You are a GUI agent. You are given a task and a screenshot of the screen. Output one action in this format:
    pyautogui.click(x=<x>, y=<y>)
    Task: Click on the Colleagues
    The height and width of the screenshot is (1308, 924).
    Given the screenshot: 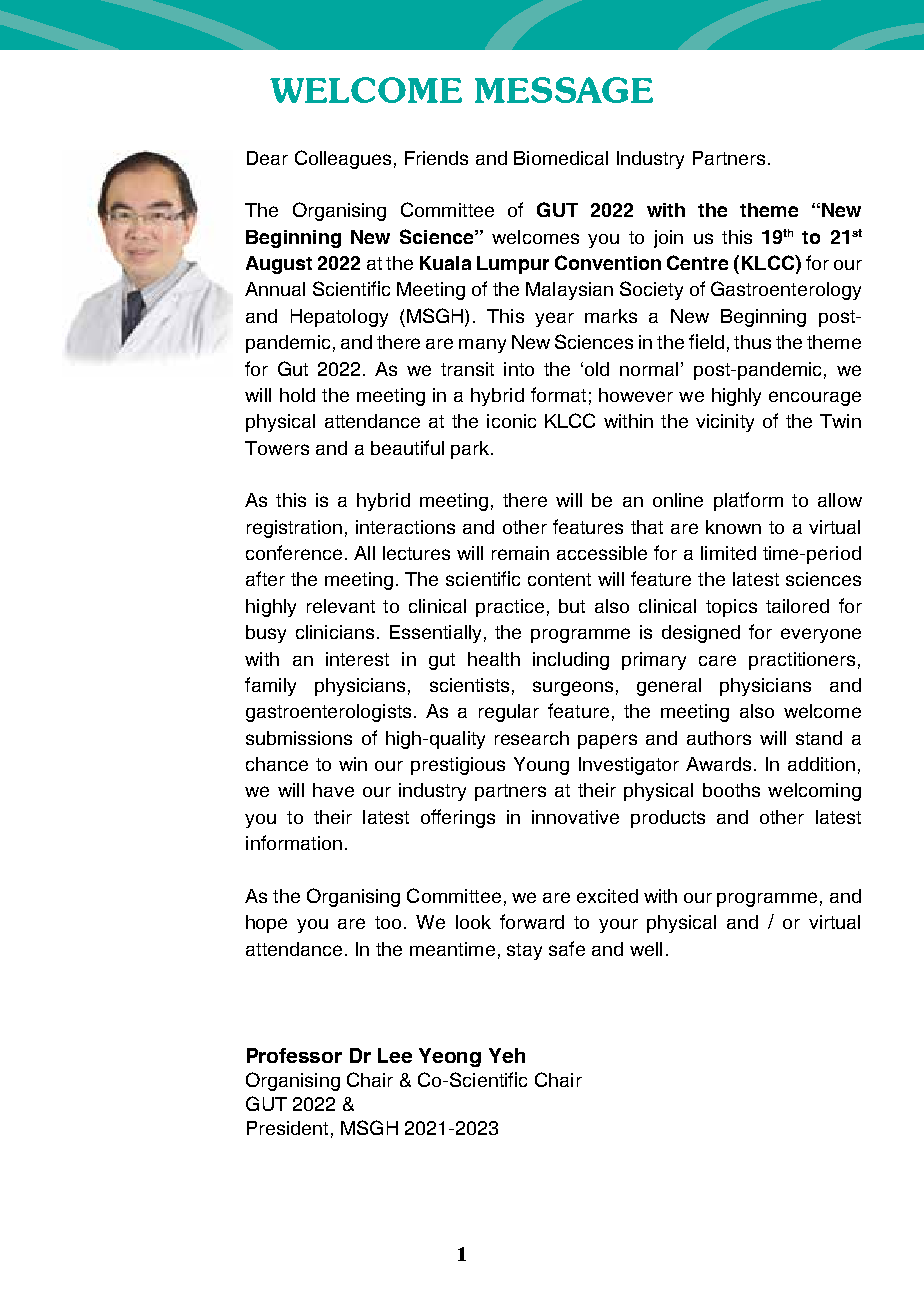 What is the action you would take?
    pyautogui.click(x=343, y=159)
